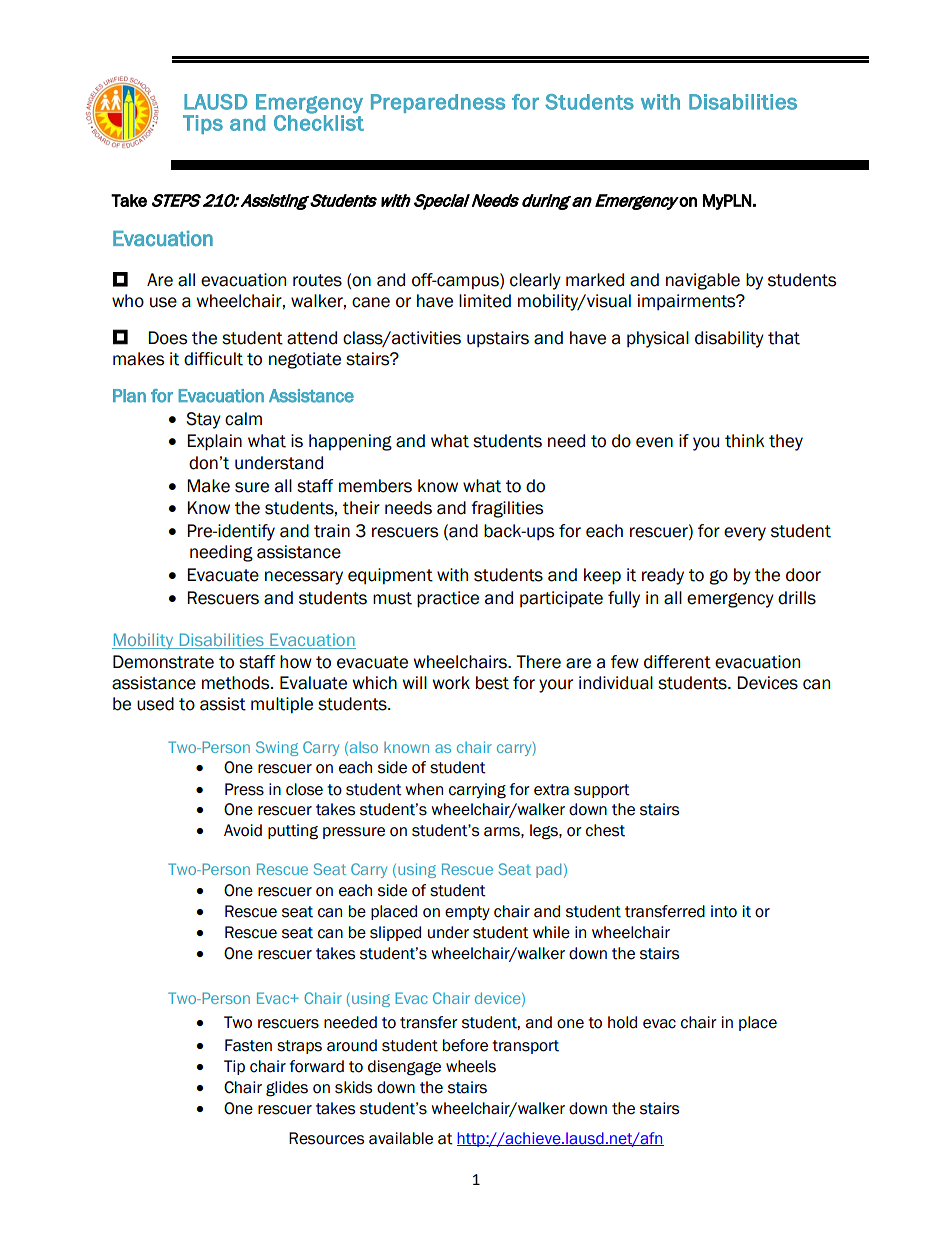  I want to click on Explain, so click(214, 442).
